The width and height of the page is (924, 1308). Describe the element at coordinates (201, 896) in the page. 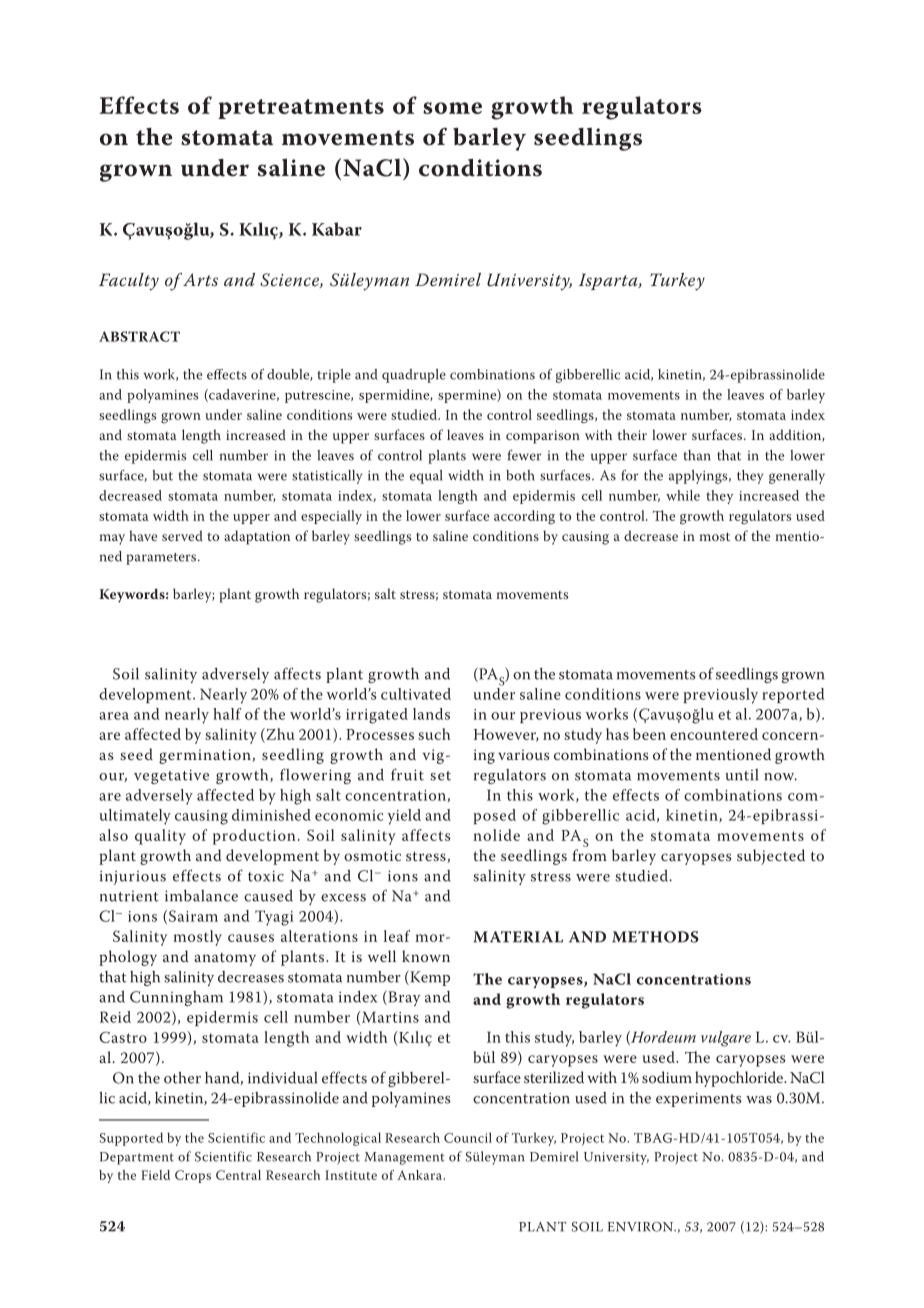

I see `imbalance` at that location.
